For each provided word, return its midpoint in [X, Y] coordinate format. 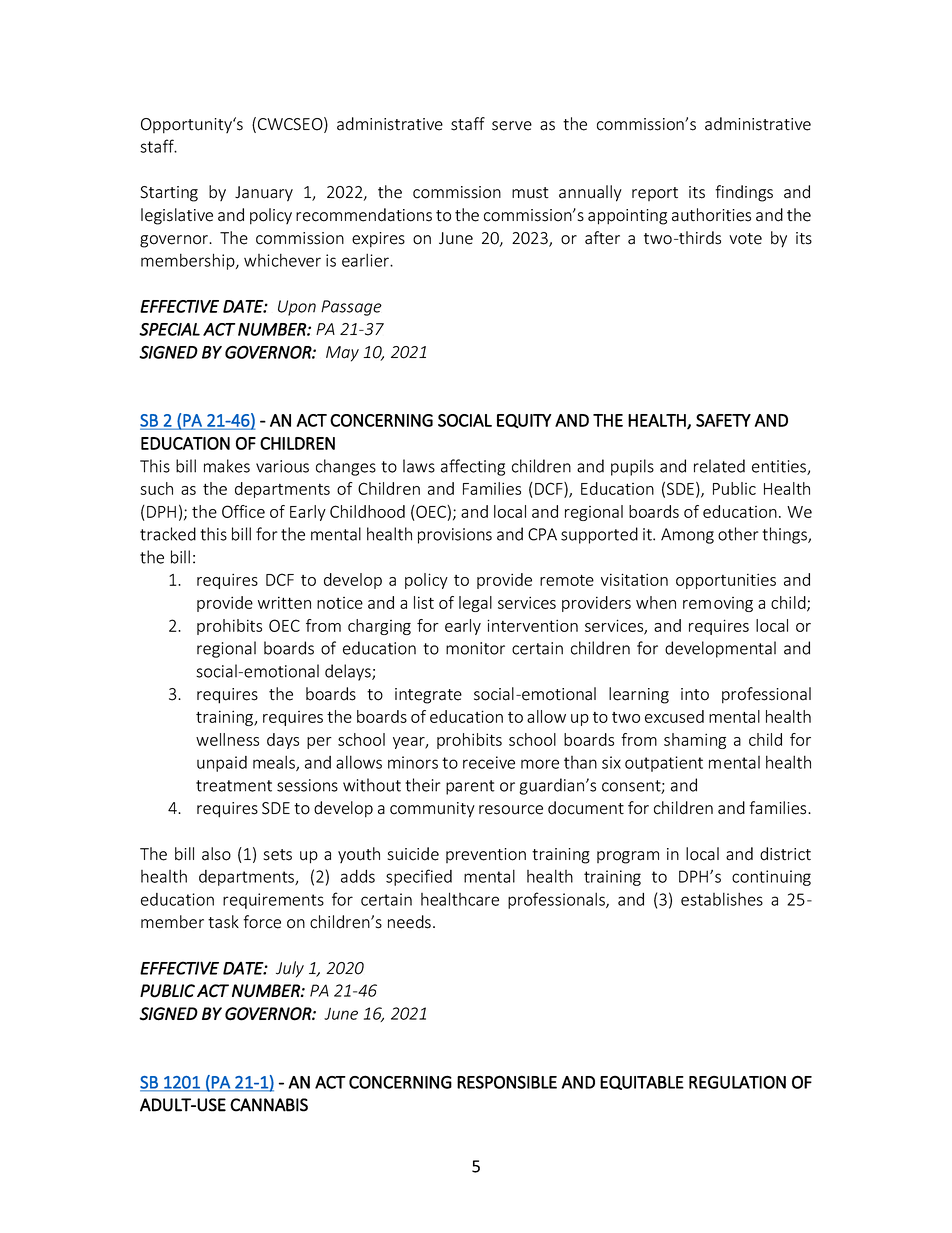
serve [512, 126]
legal [475, 604]
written [284, 602]
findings [744, 193]
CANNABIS [269, 1105]
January [264, 194]
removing [718, 604]
